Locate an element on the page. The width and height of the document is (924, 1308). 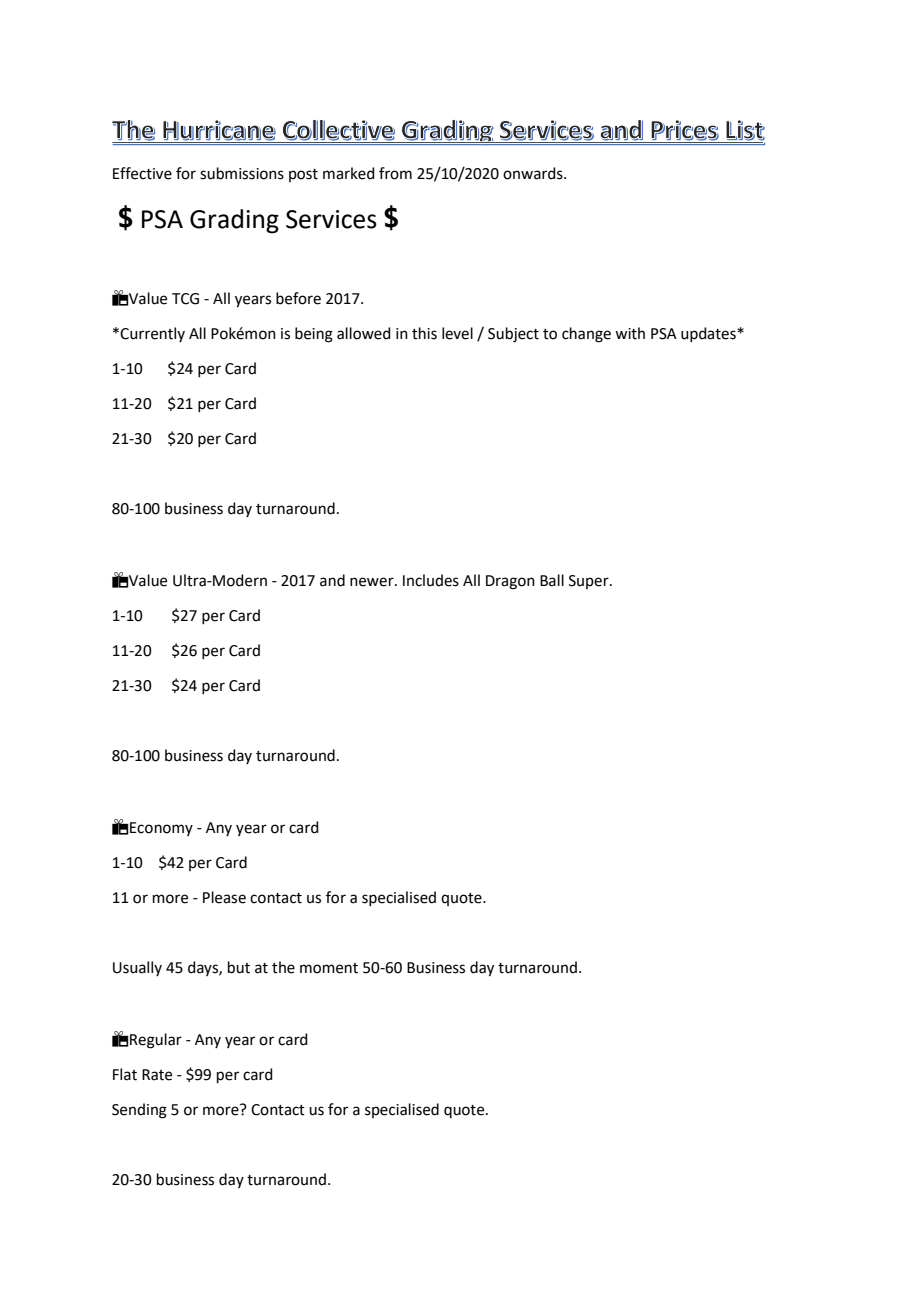
and is located at coordinates (332, 580).
